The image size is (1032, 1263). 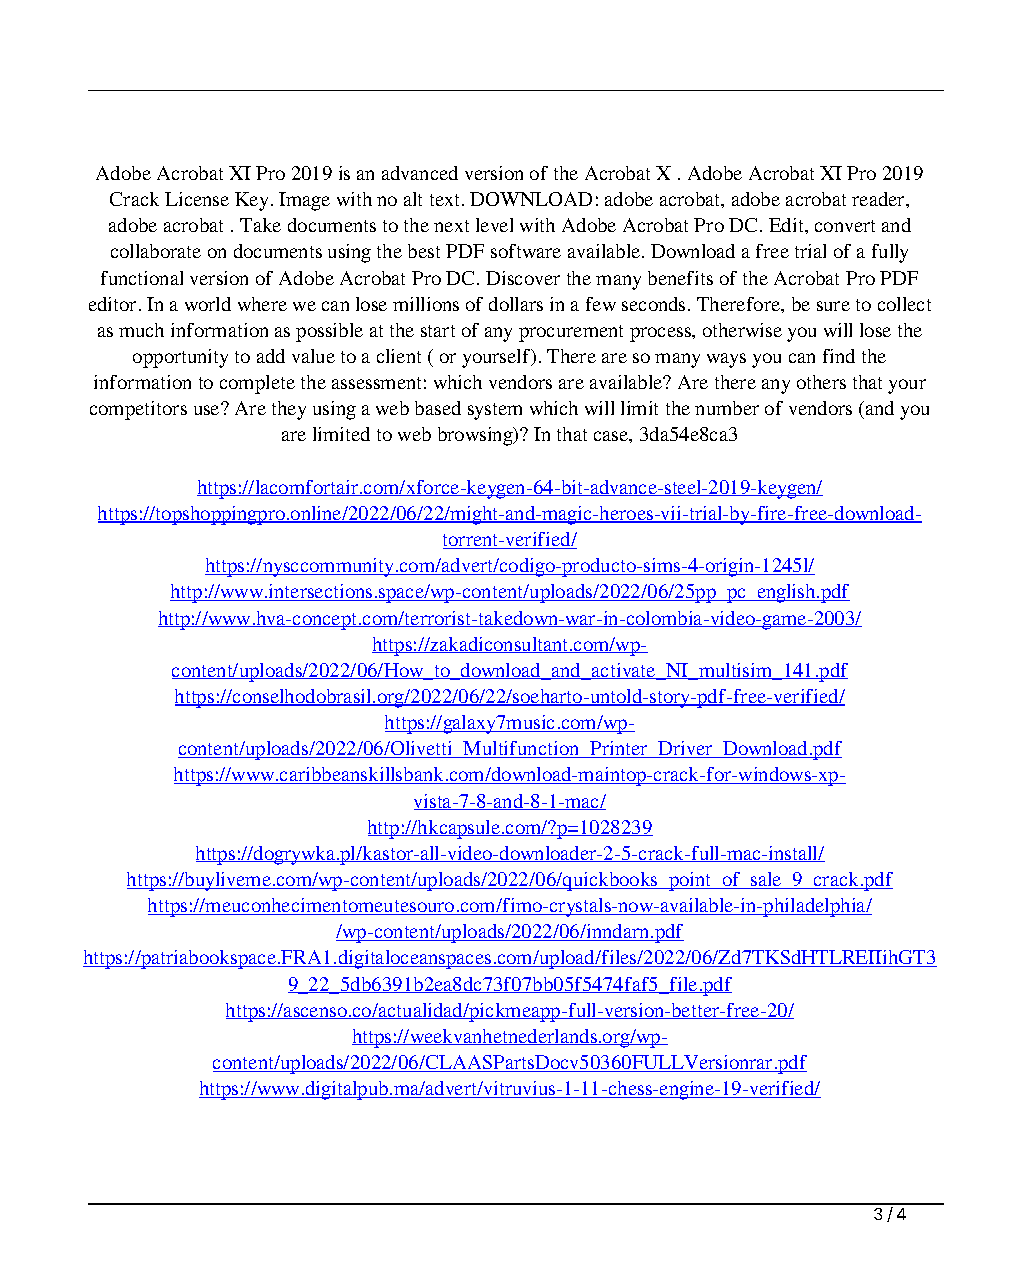 What do you see at coordinates (197, 199) in the screenshot?
I see `License` at bounding box center [197, 199].
